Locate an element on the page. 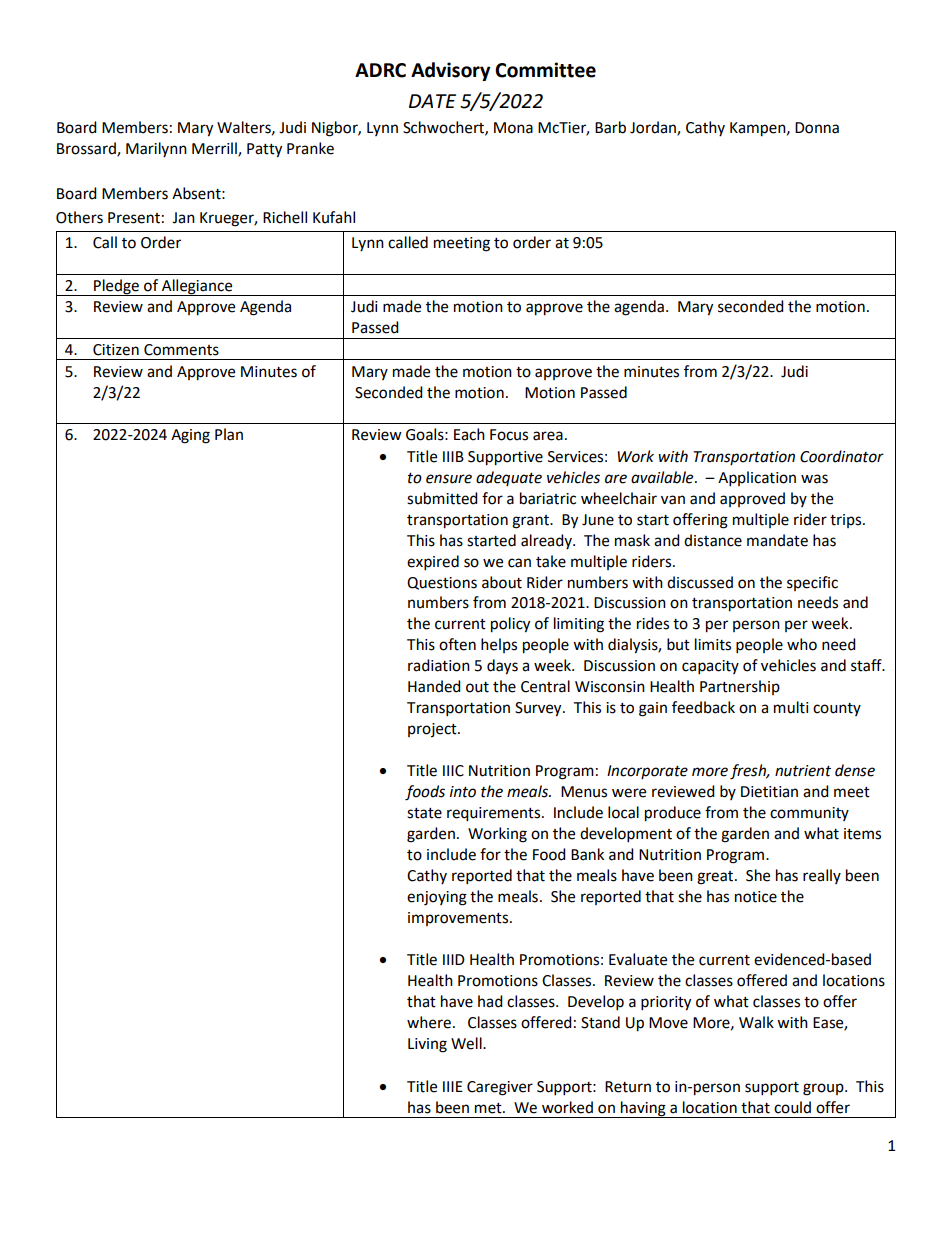 This page has height=1233, width=952. Advisory is located at coordinates (450, 71).
